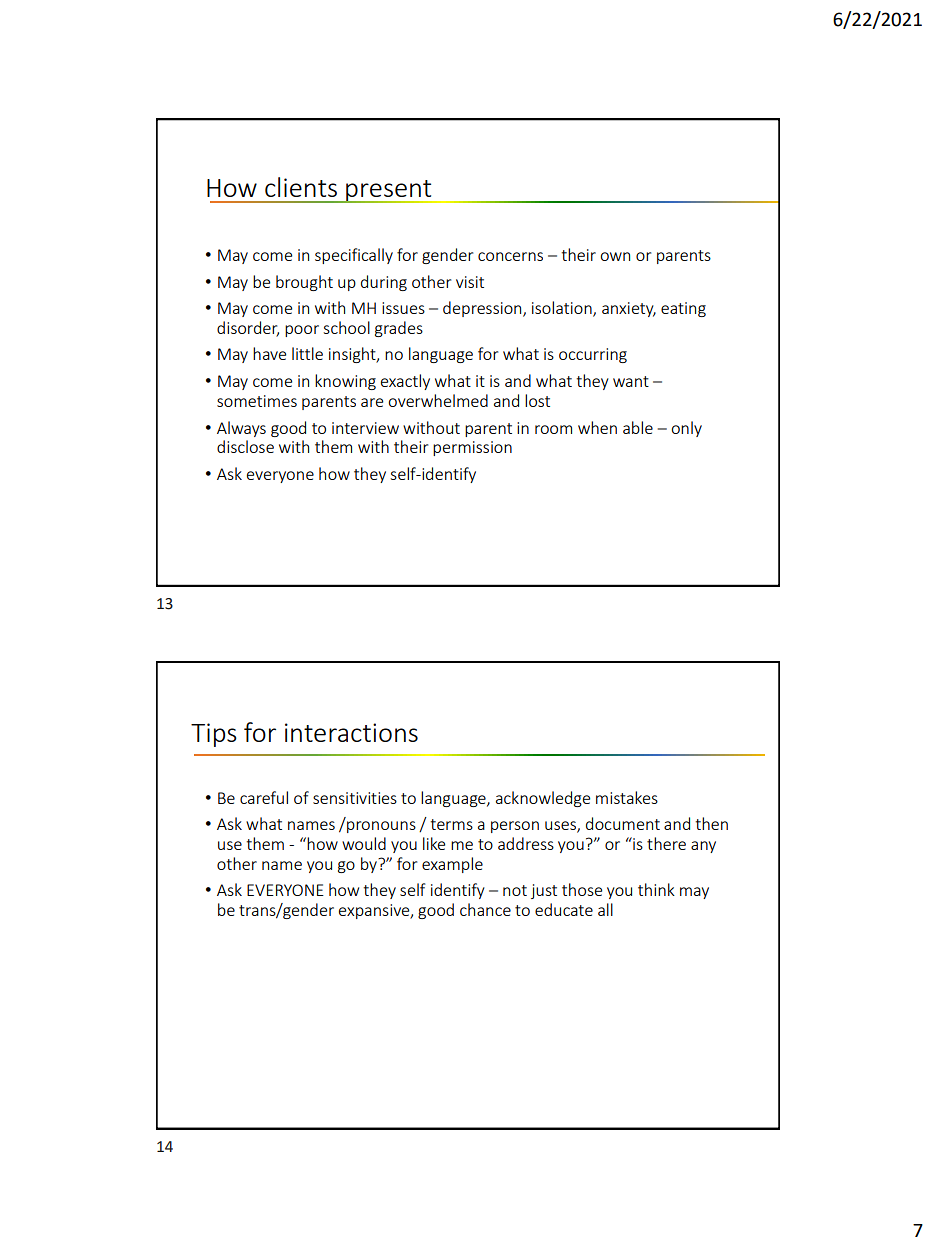 The image size is (936, 1248). Describe the element at coordinates (351, 732) in the screenshot. I see `interactions` at that location.
